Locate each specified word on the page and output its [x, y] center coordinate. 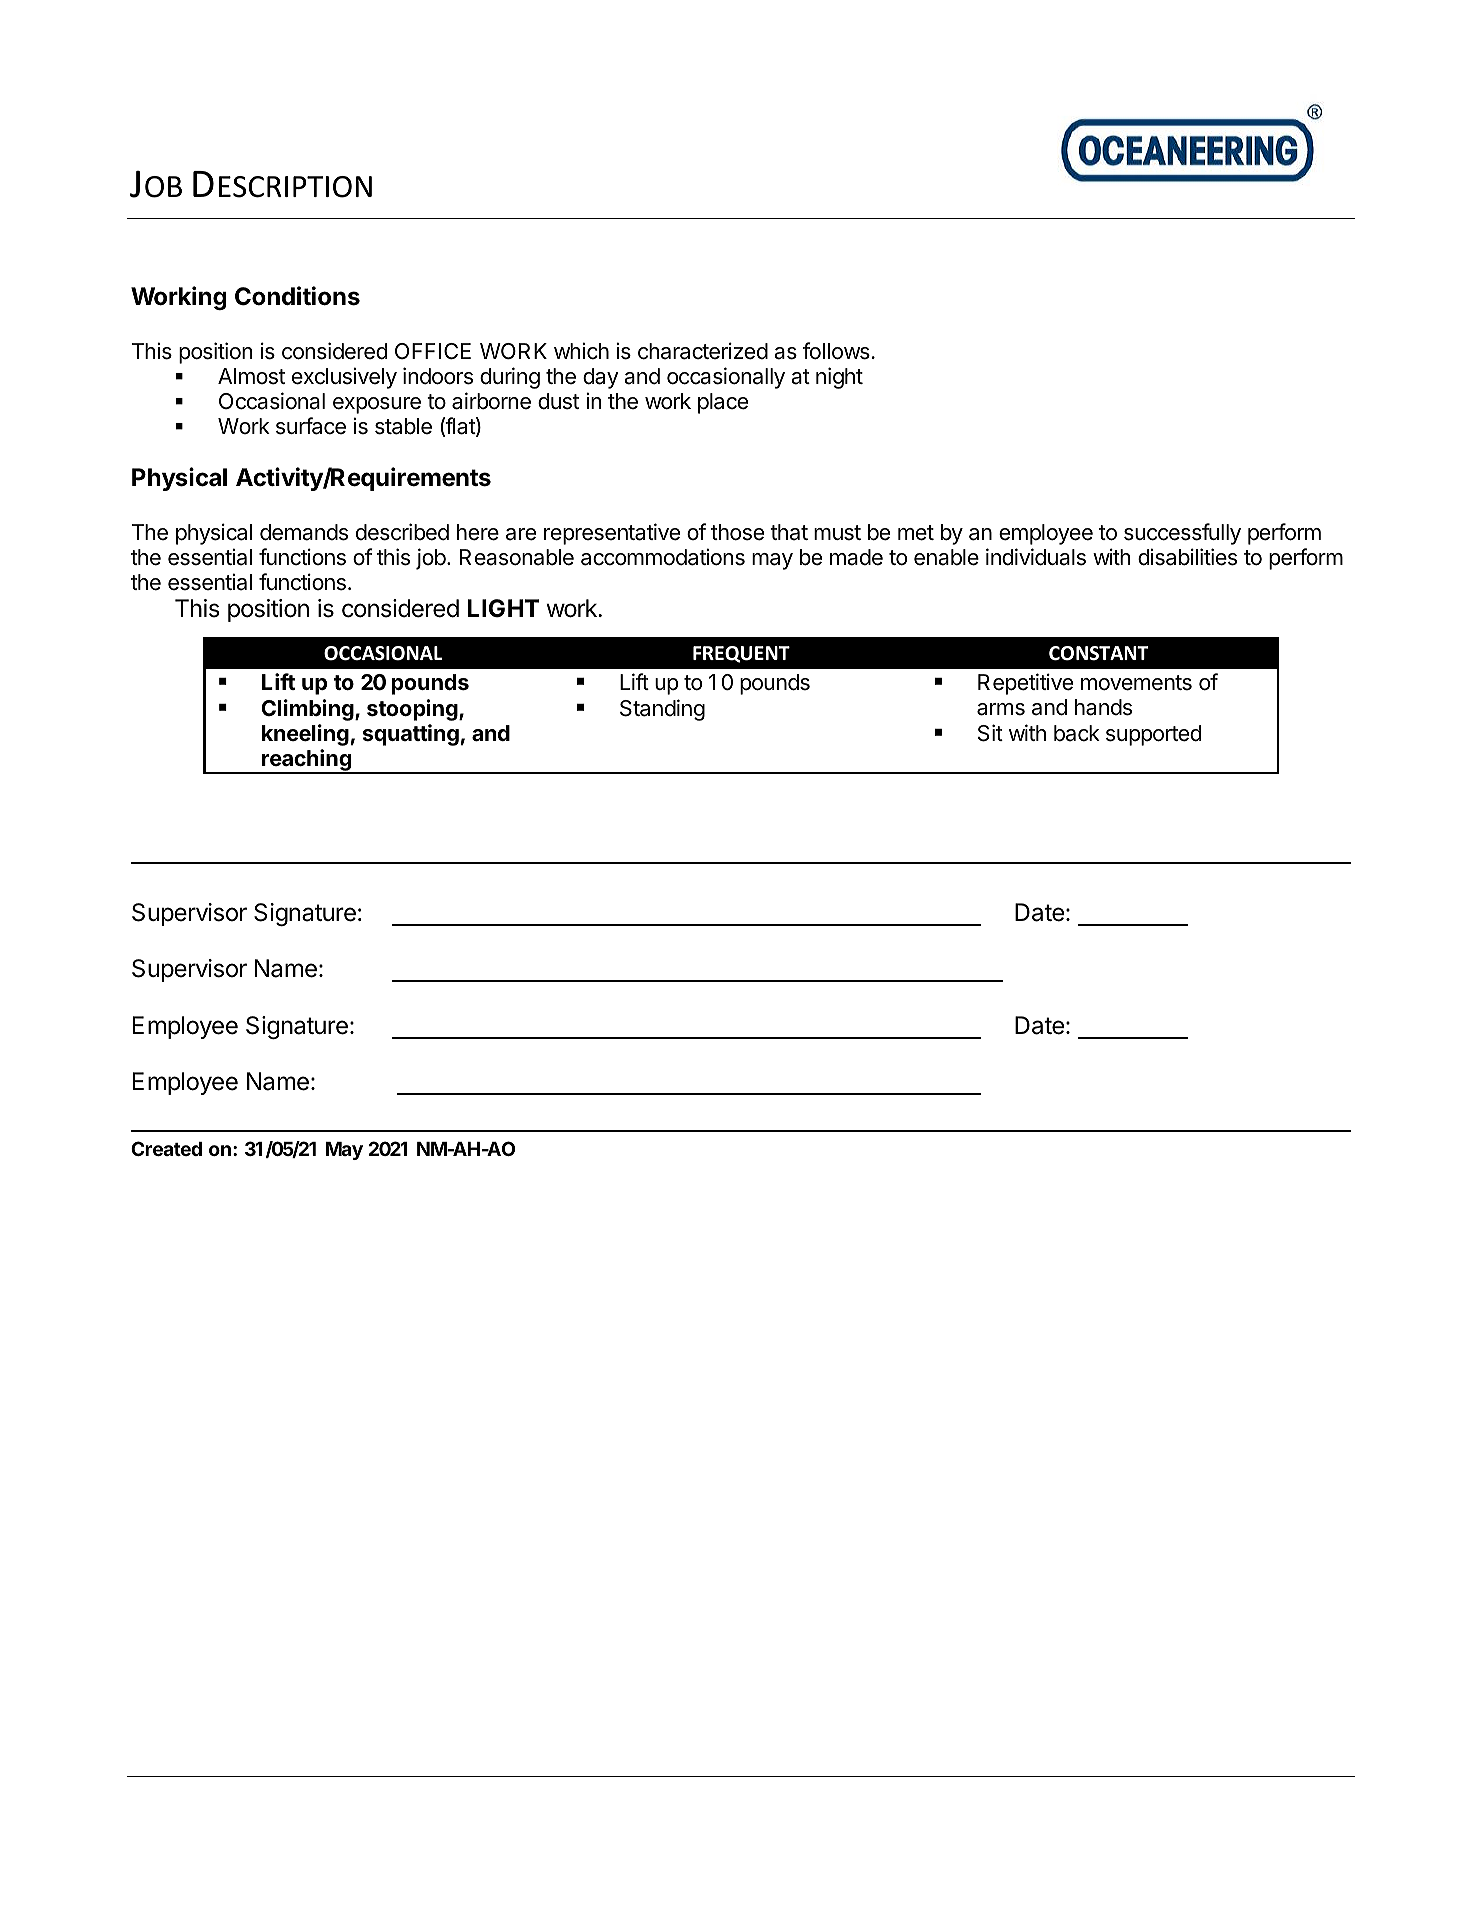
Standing [662, 710]
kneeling [305, 735]
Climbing [308, 710]
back [1077, 733]
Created [166, 1148]
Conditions [297, 296]
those [737, 532]
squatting [411, 735]
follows [836, 351]
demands [304, 532]
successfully [1182, 534]
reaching [306, 761]
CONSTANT [1098, 653]
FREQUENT [741, 654]
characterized [703, 351]
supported [1153, 735]
